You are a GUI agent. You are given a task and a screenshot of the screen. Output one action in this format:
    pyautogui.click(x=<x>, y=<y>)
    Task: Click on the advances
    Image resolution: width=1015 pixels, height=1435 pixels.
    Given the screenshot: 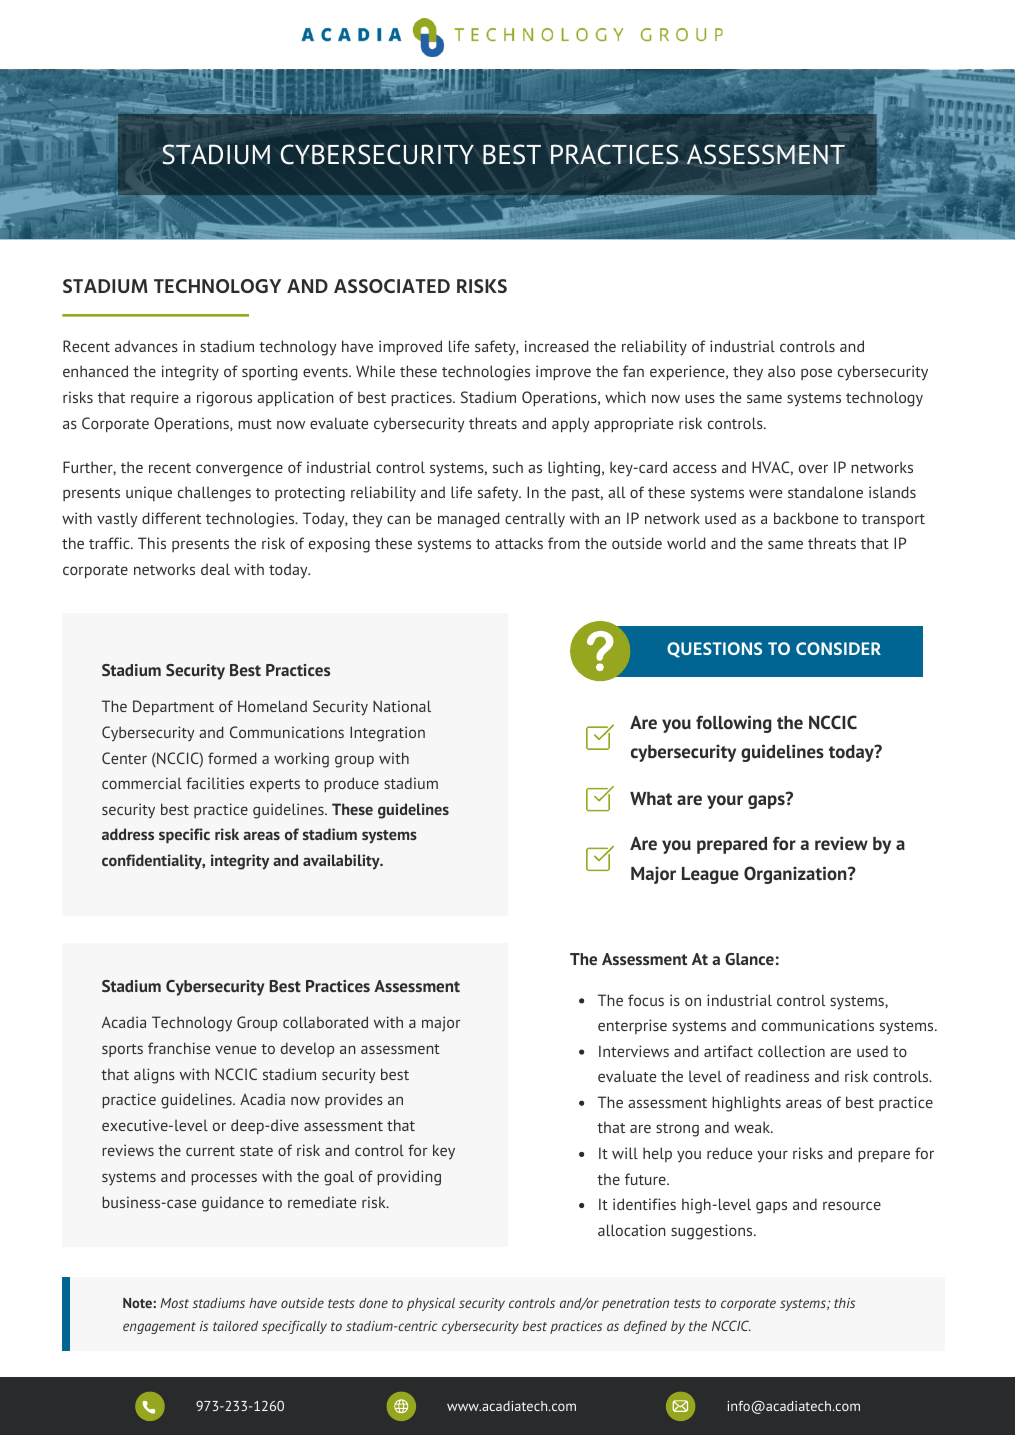 What is the action you would take?
    pyautogui.click(x=146, y=346)
